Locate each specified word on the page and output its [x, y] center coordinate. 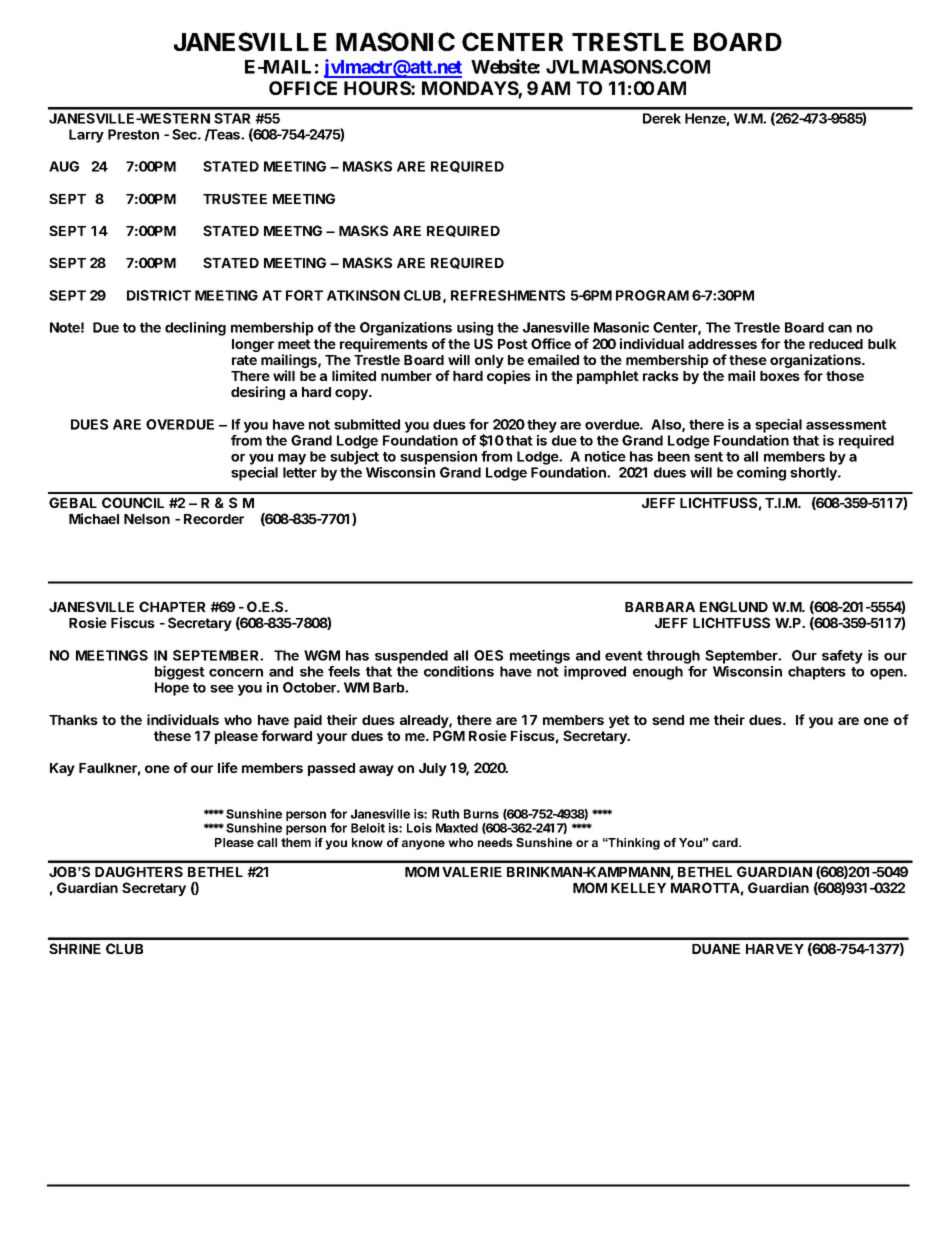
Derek [662, 118]
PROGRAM [652, 295]
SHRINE [75, 948]
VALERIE [472, 872]
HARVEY [775, 949]
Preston [133, 134]
